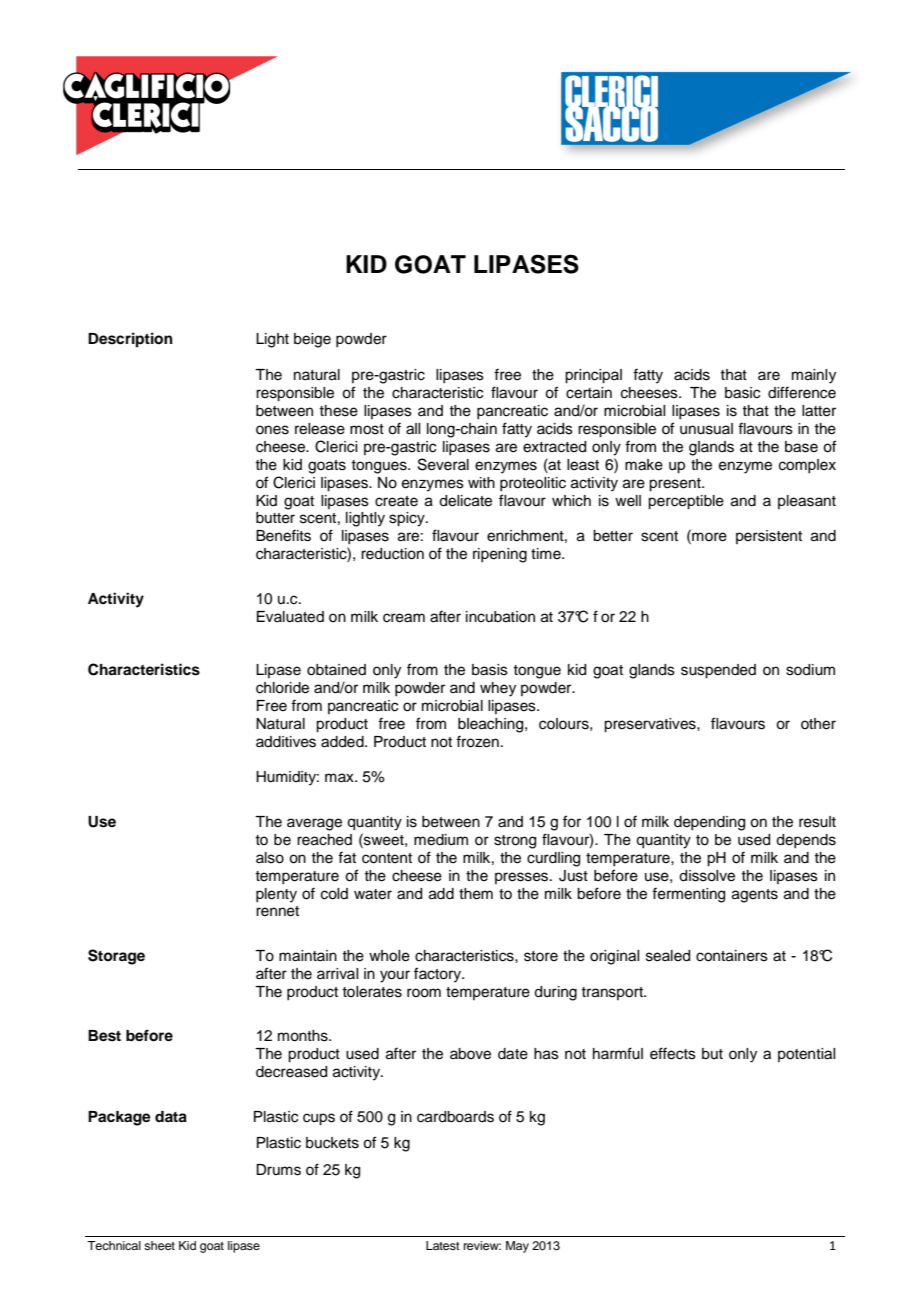  What do you see at coordinates (517, 1247) in the screenshot?
I see `May` at bounding box center [517, 1247].
